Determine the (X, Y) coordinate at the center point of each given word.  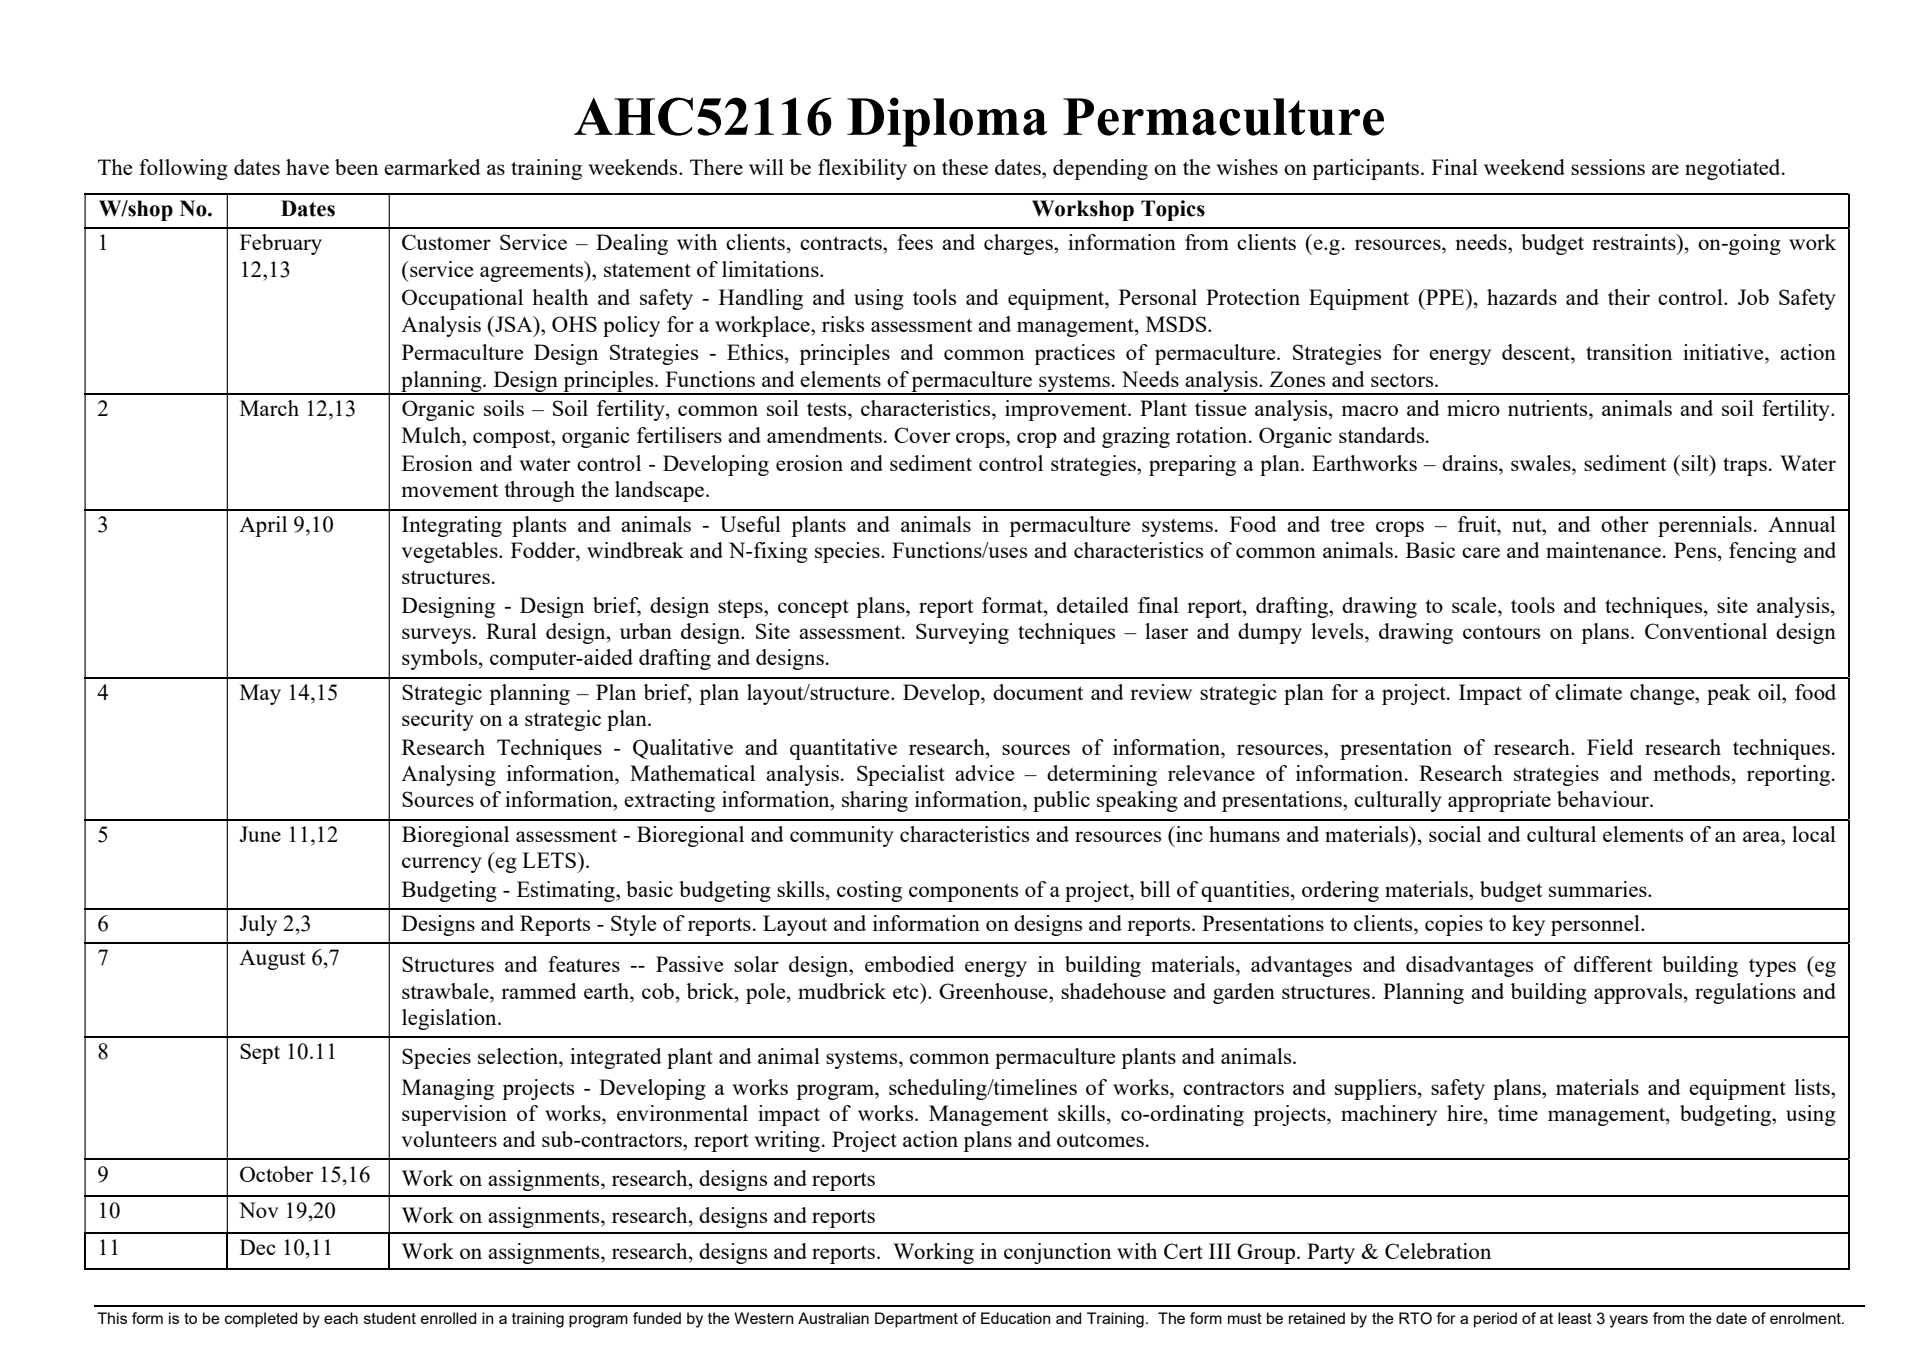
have (307, 167)
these (965, 167)
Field (1610, 747)
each (341, 1318)
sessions (1608, 167)
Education (1016, 1318)
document (1038, 692)
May (260, 694)
